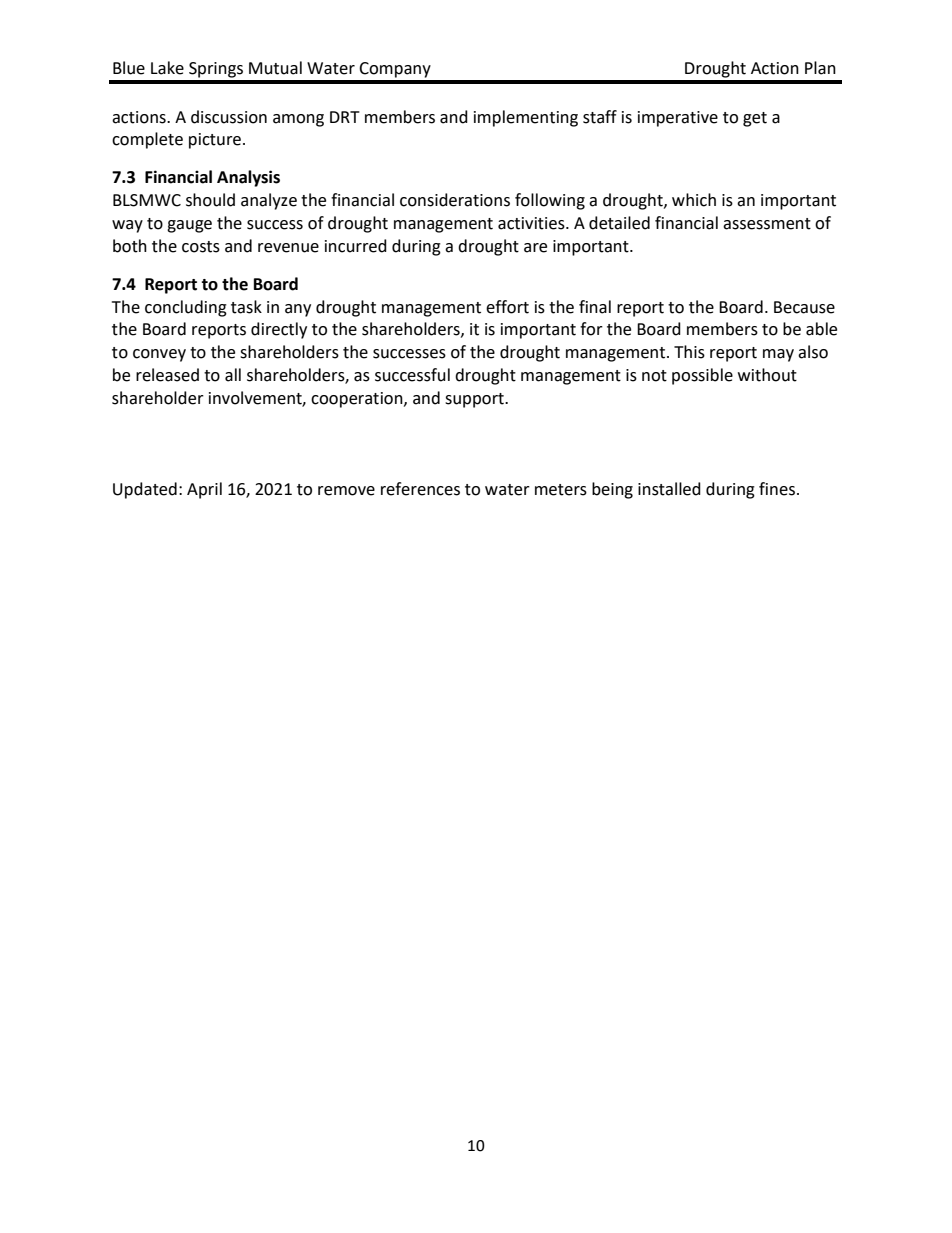 The image size is (952, 1233). What do you see at coordinates (455, 200) in the screenshot?
I see `considerations` at bounding box center [455, 200].
